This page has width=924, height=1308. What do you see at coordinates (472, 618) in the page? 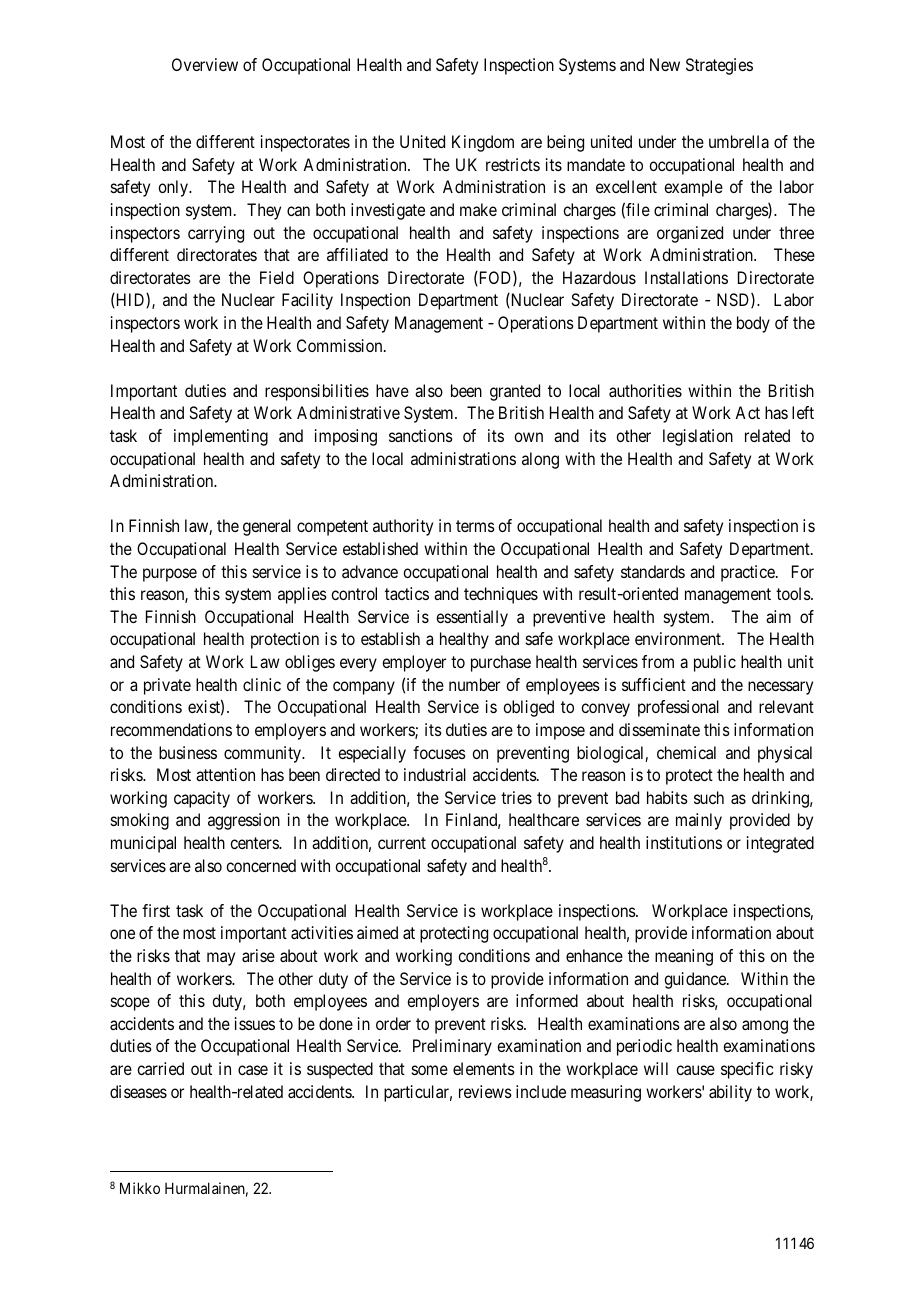
I see `essentially` at bounding box center [472, 618].
